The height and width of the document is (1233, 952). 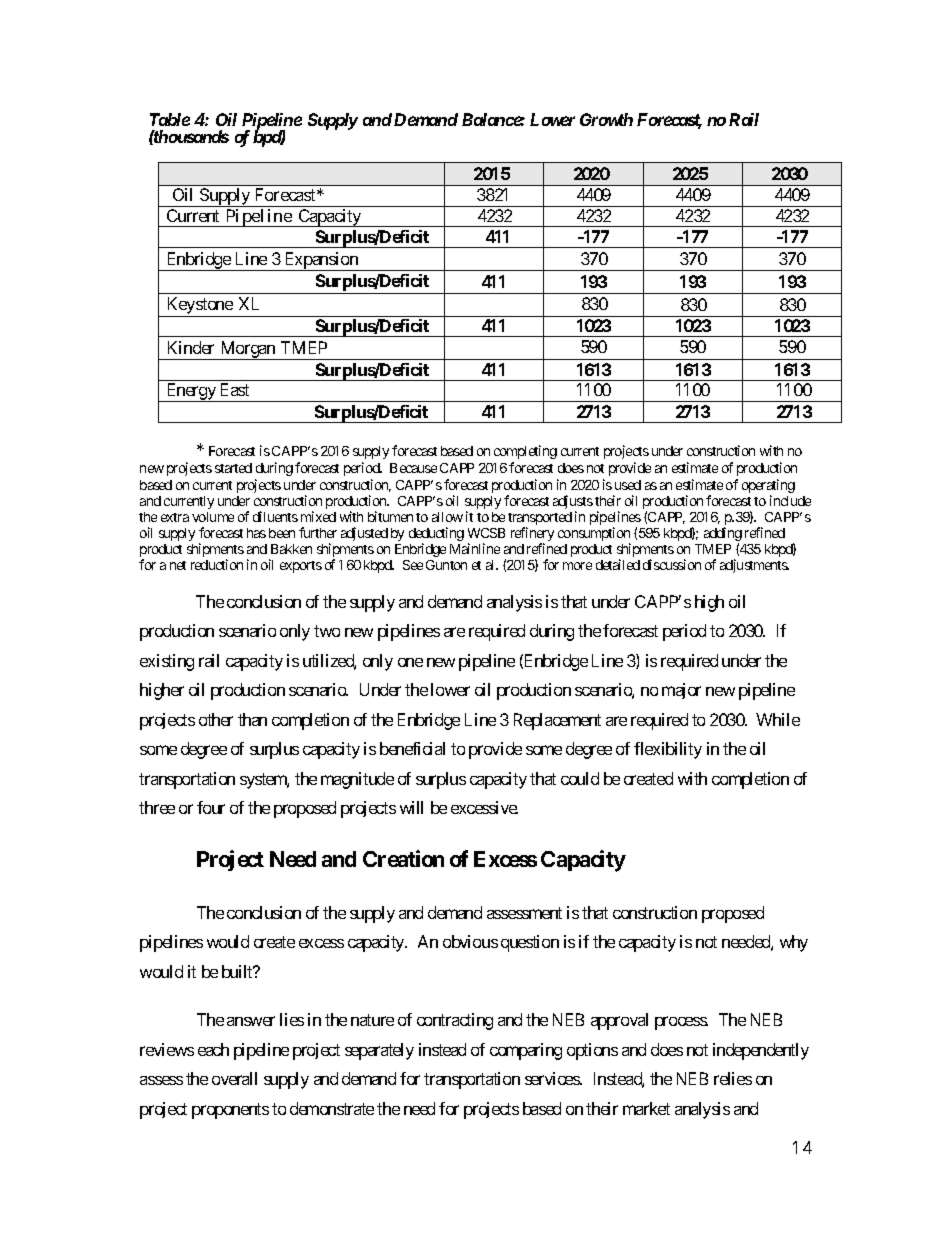 I want to click on adjustments, so click(x=754, y=566).
